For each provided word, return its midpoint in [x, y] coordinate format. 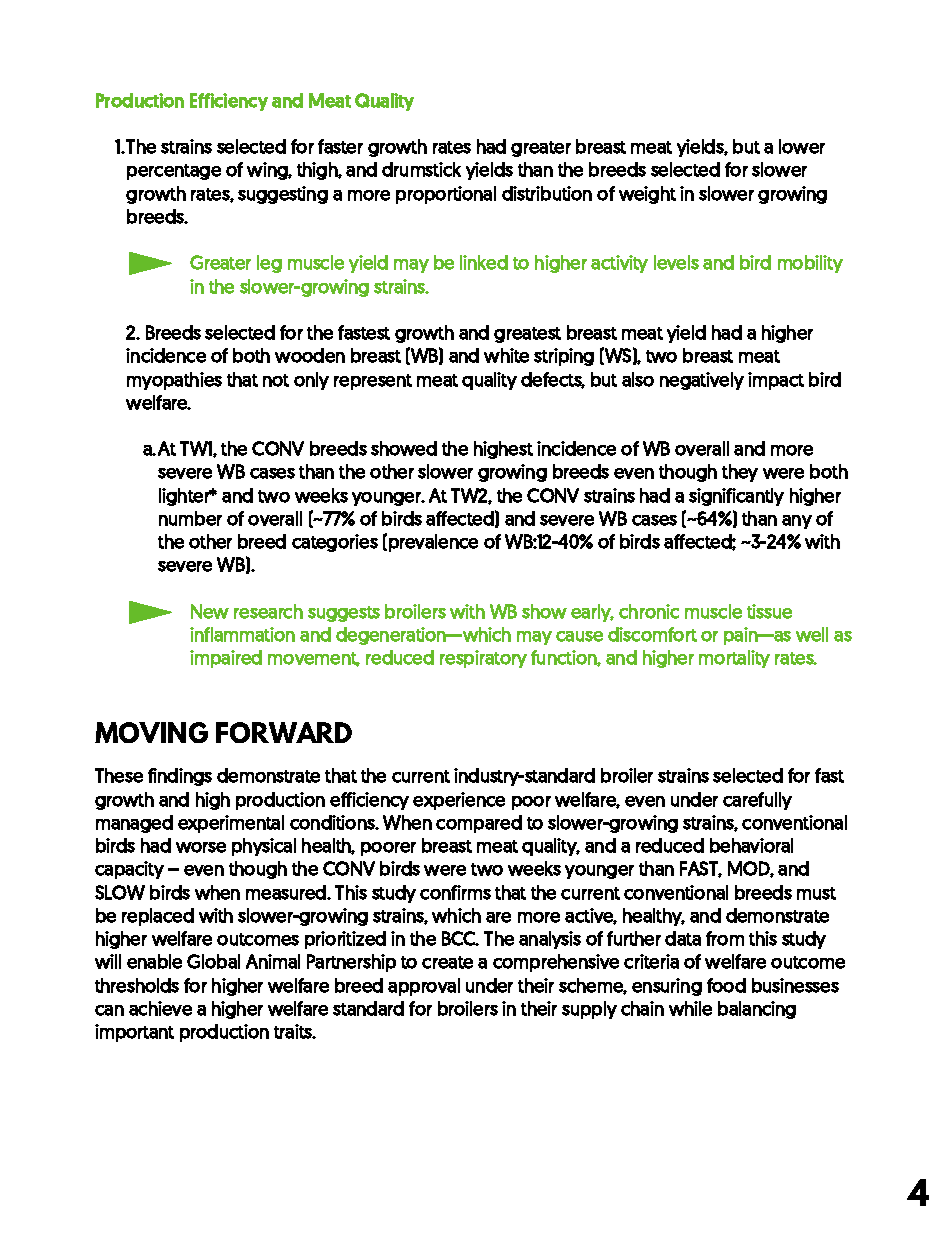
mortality [734, 659]
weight [647, 195]
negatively [702, 381]
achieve [160, 1008]
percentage [174, 172]
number [190, 518]
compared [479, 824]
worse [201, 847]
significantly [736, 497]
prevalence [433, 543]
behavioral [751, 845]
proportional [446, 195]
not [276, 380]
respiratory [483, 659]
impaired [226, 659]
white [506, 355]
